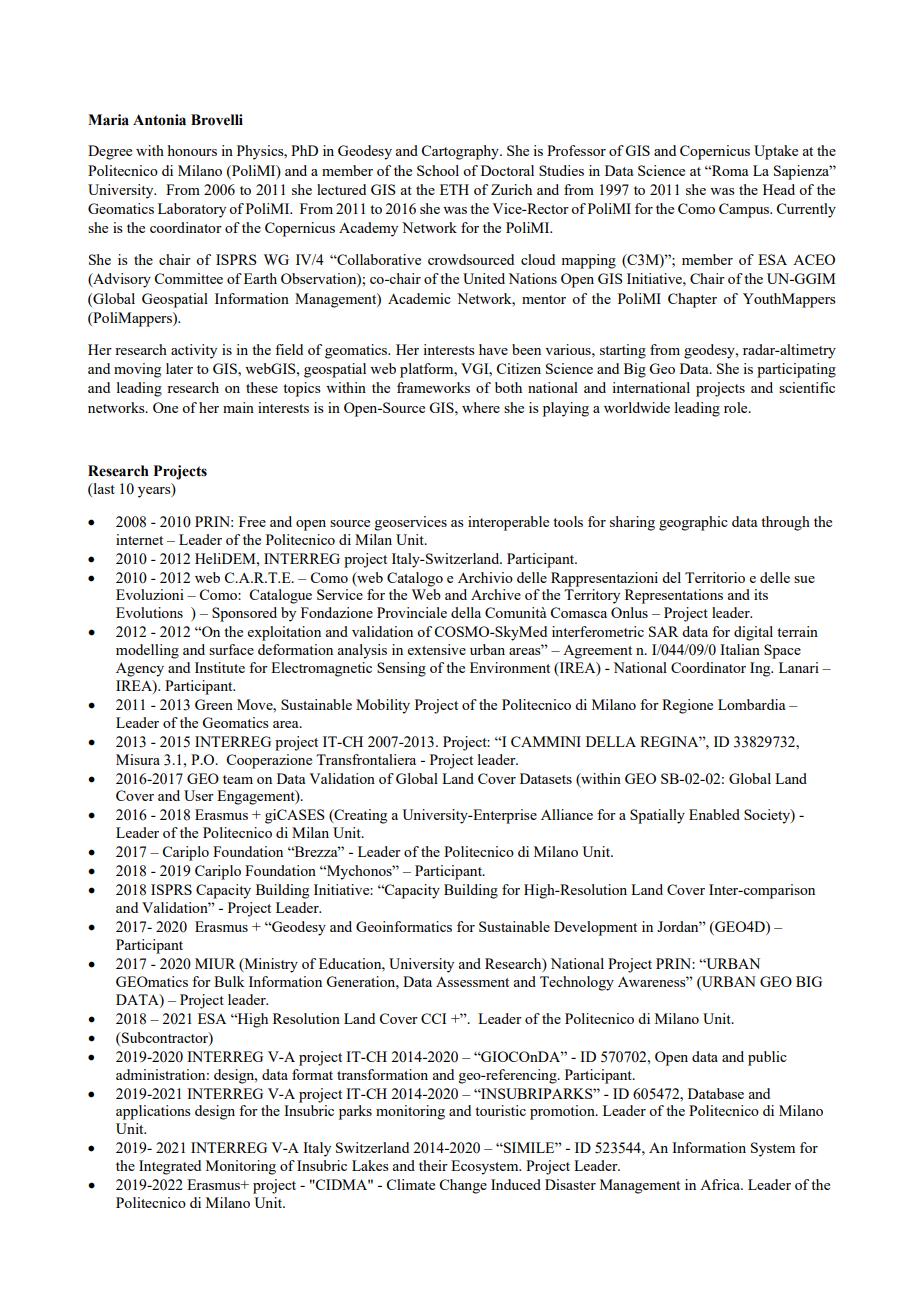 The image size is (924, 1308). What do you see at coordinates (433, 1165) in the image?
I see `their` at bounding box center [433, 1165].
